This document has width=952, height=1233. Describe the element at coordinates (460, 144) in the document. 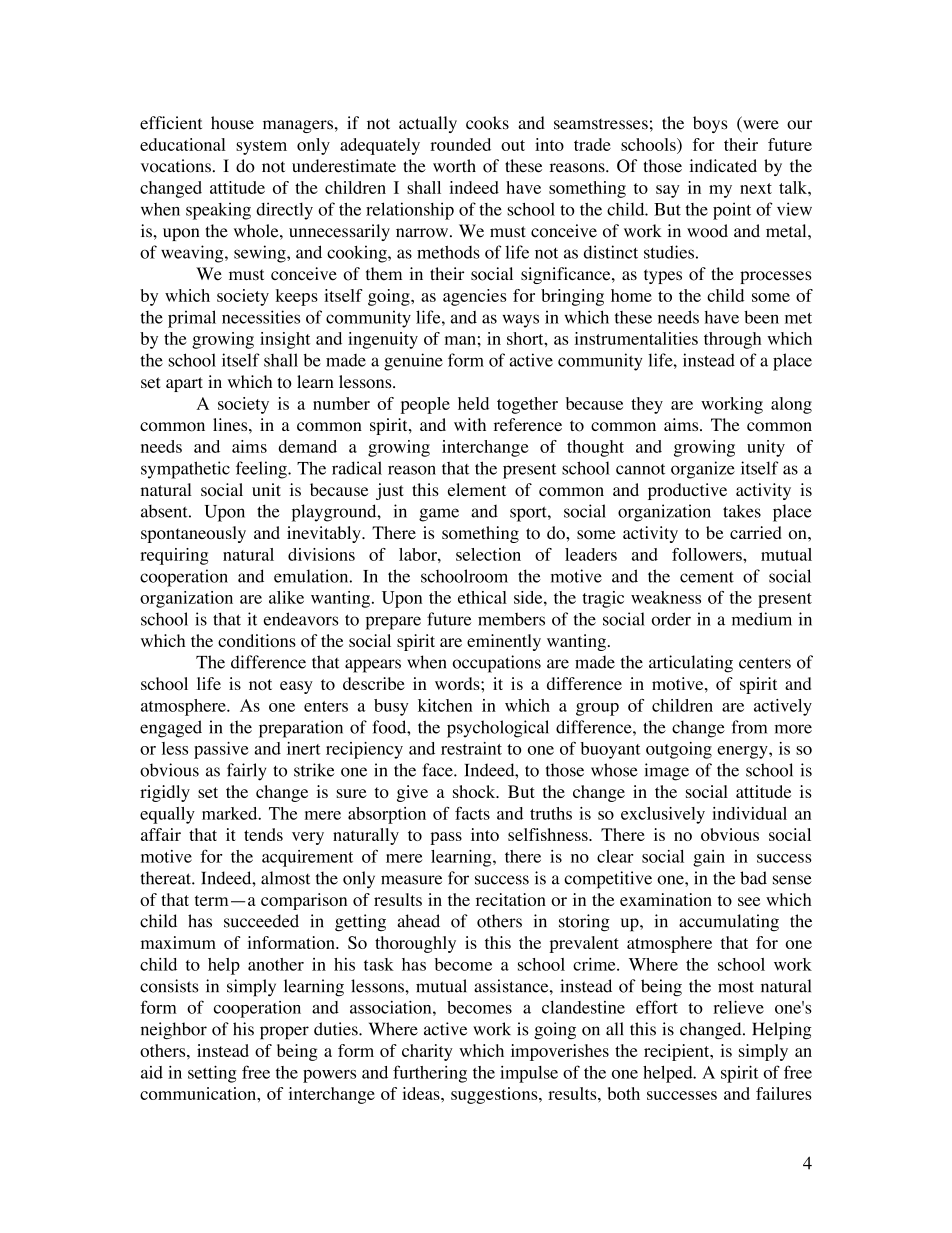

I see `rounded` at that location.
